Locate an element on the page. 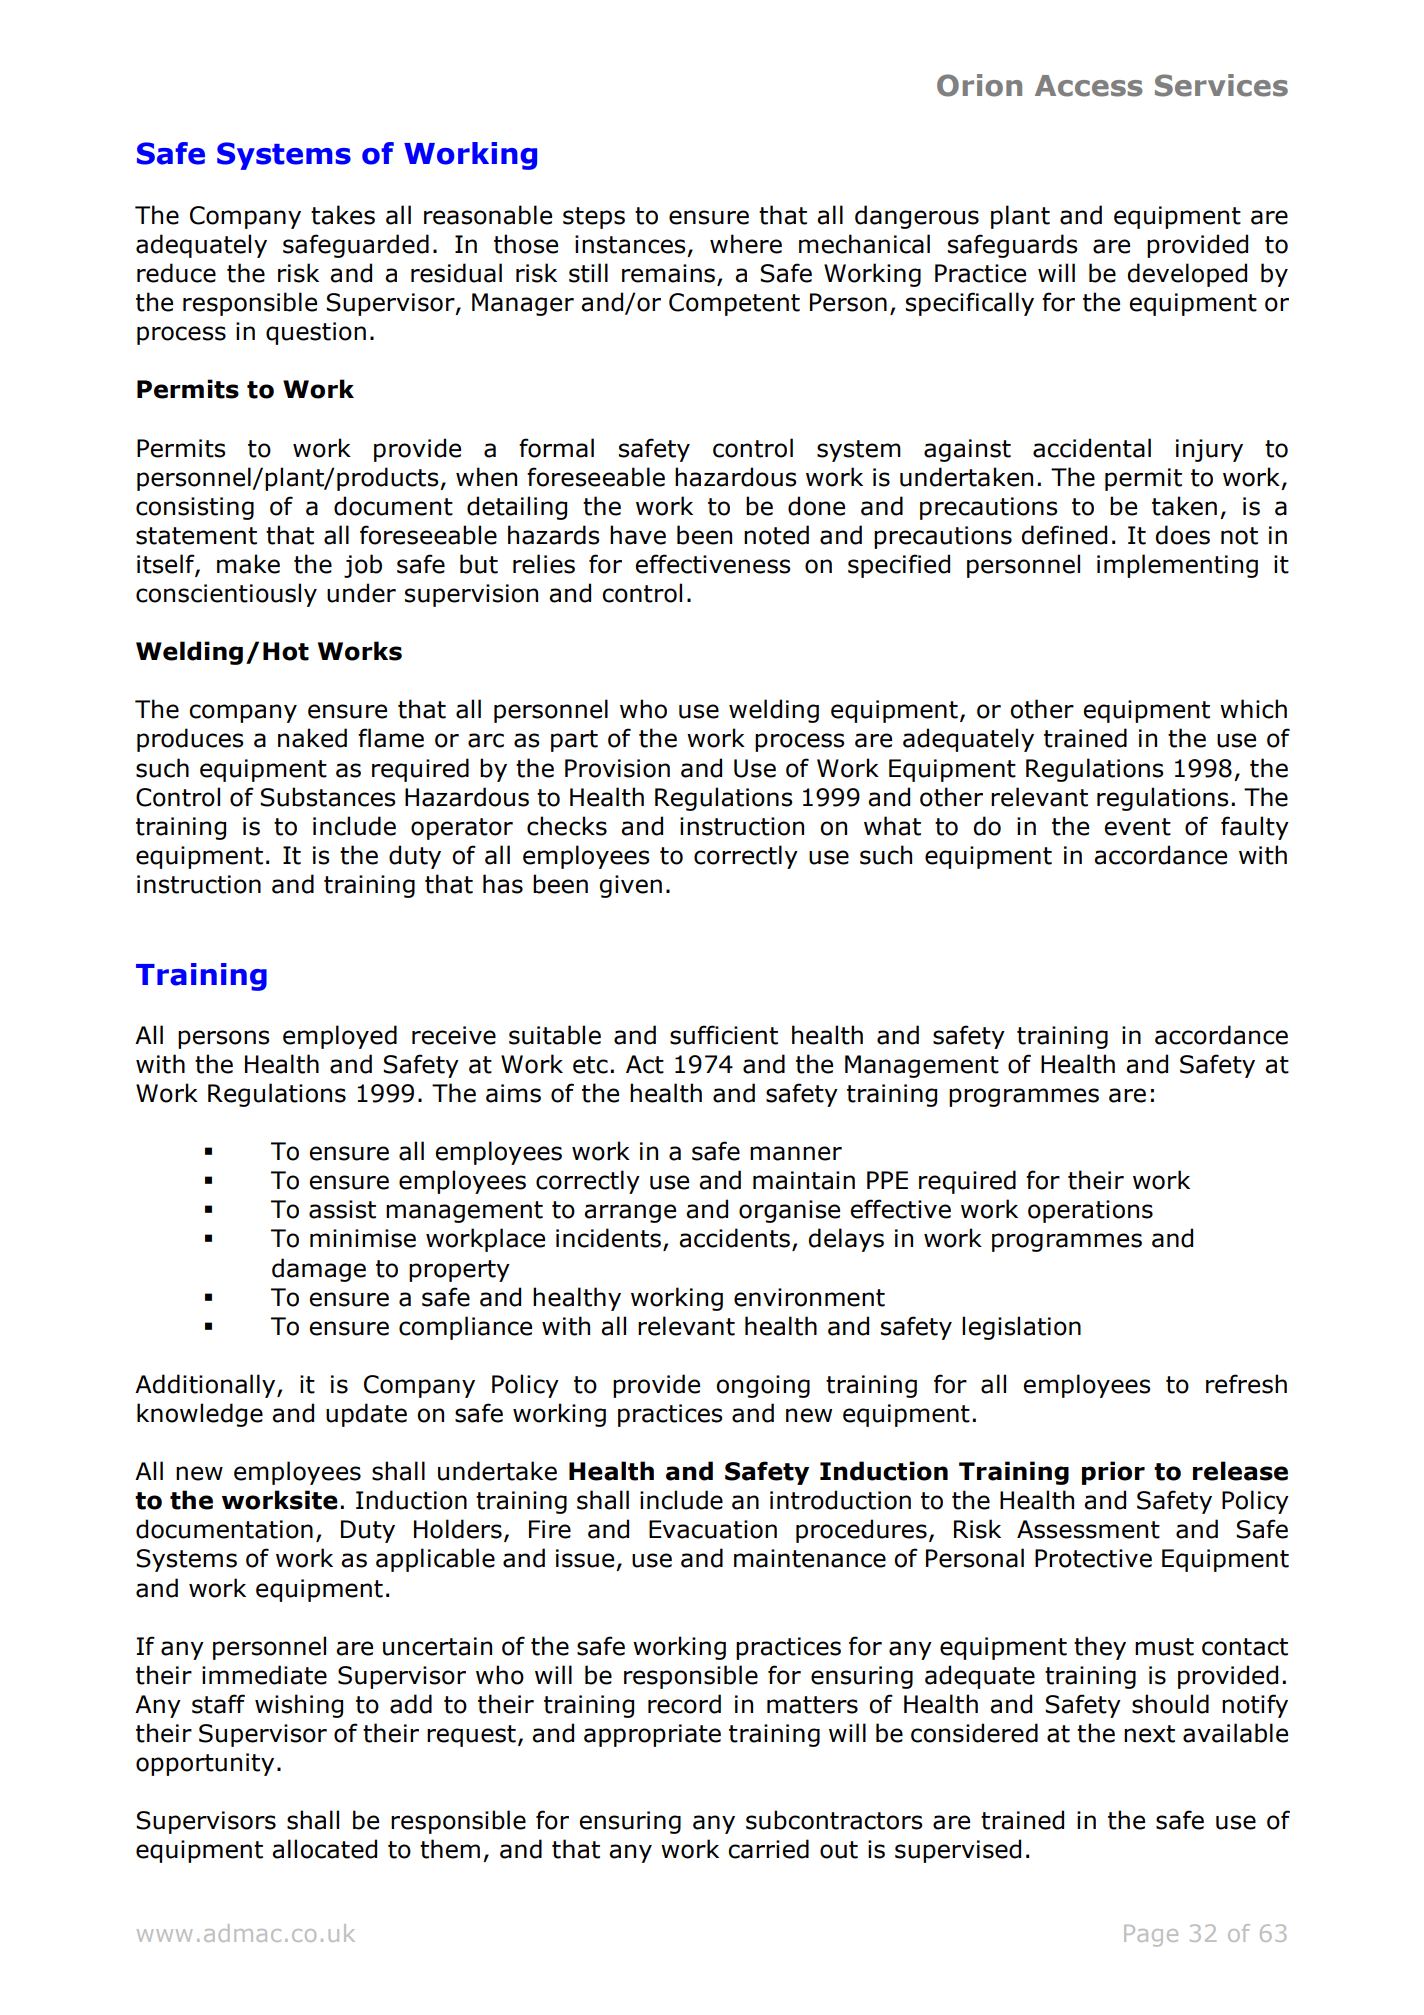  Provision is located at coordinates (617, 768).
